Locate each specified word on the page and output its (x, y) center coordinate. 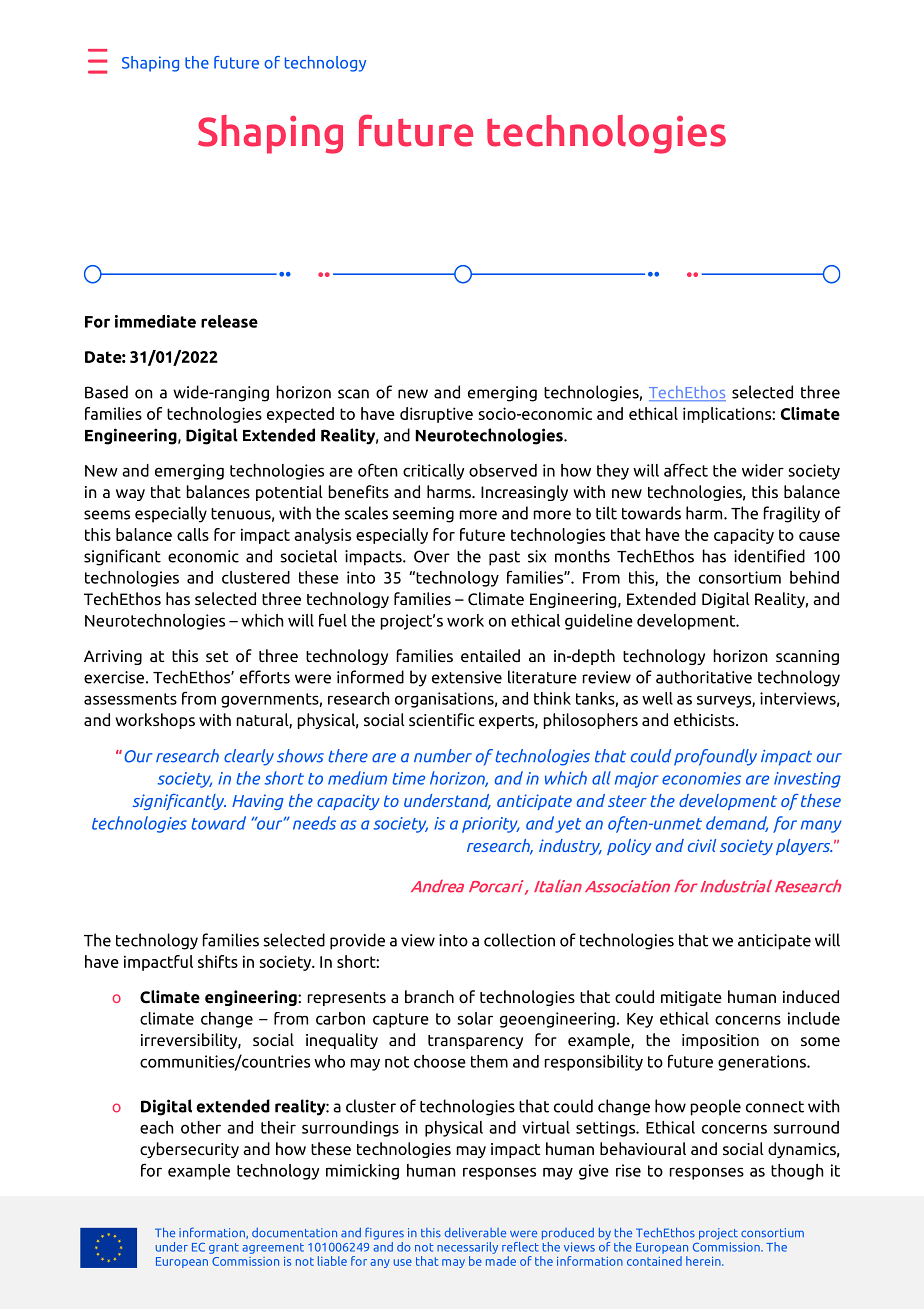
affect (686, 470)
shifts (218, 961)
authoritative (704, 677)
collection (519, 940)
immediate (155, 321)
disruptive (436, 415)
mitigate (691, 998)
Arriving (113, 657)
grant (224, 1248)
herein (704, 1261)
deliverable (475, 1233)
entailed (490, 655)
